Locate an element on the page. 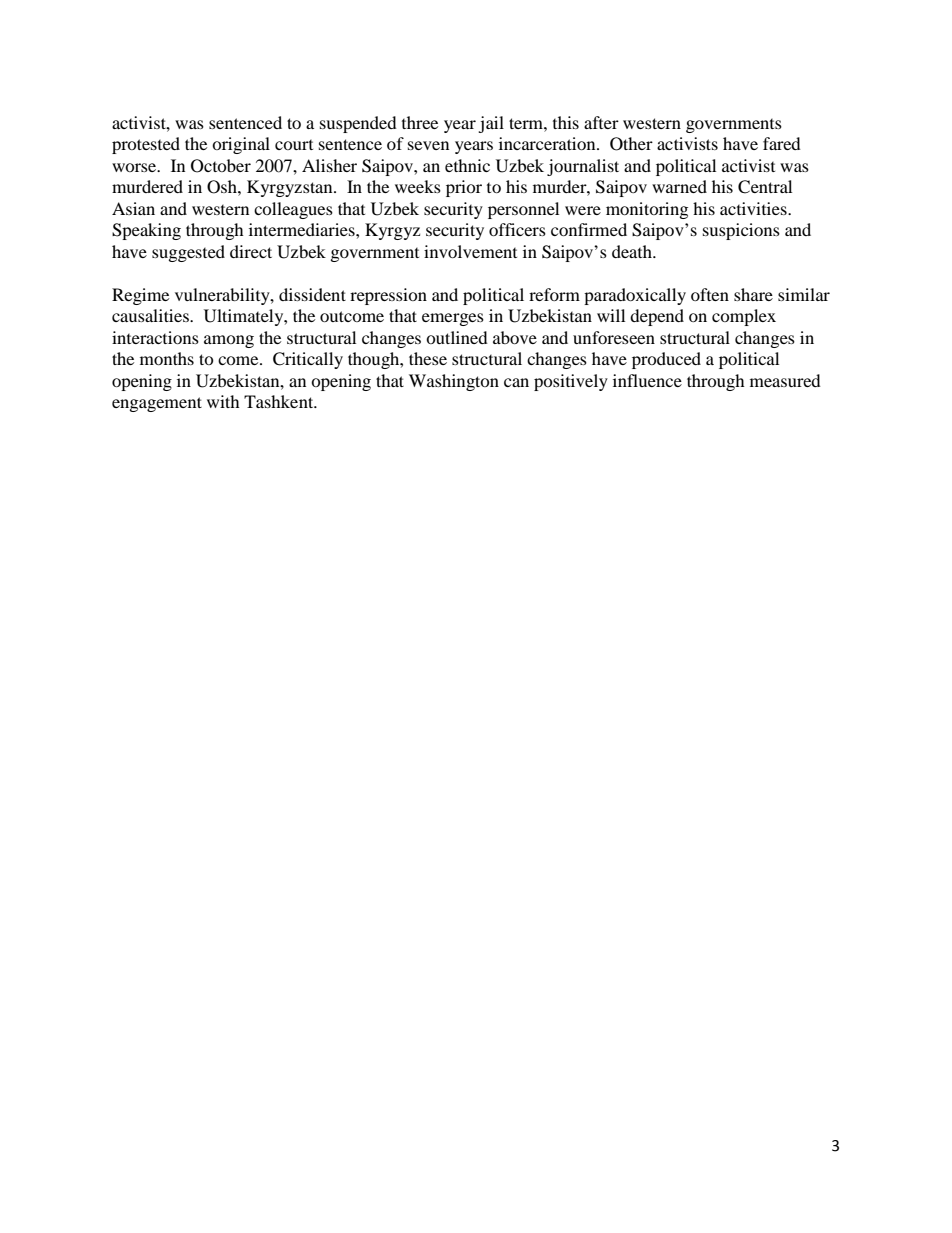 This page has height=1233, width=952. among is located at coordinates (229, 341).
